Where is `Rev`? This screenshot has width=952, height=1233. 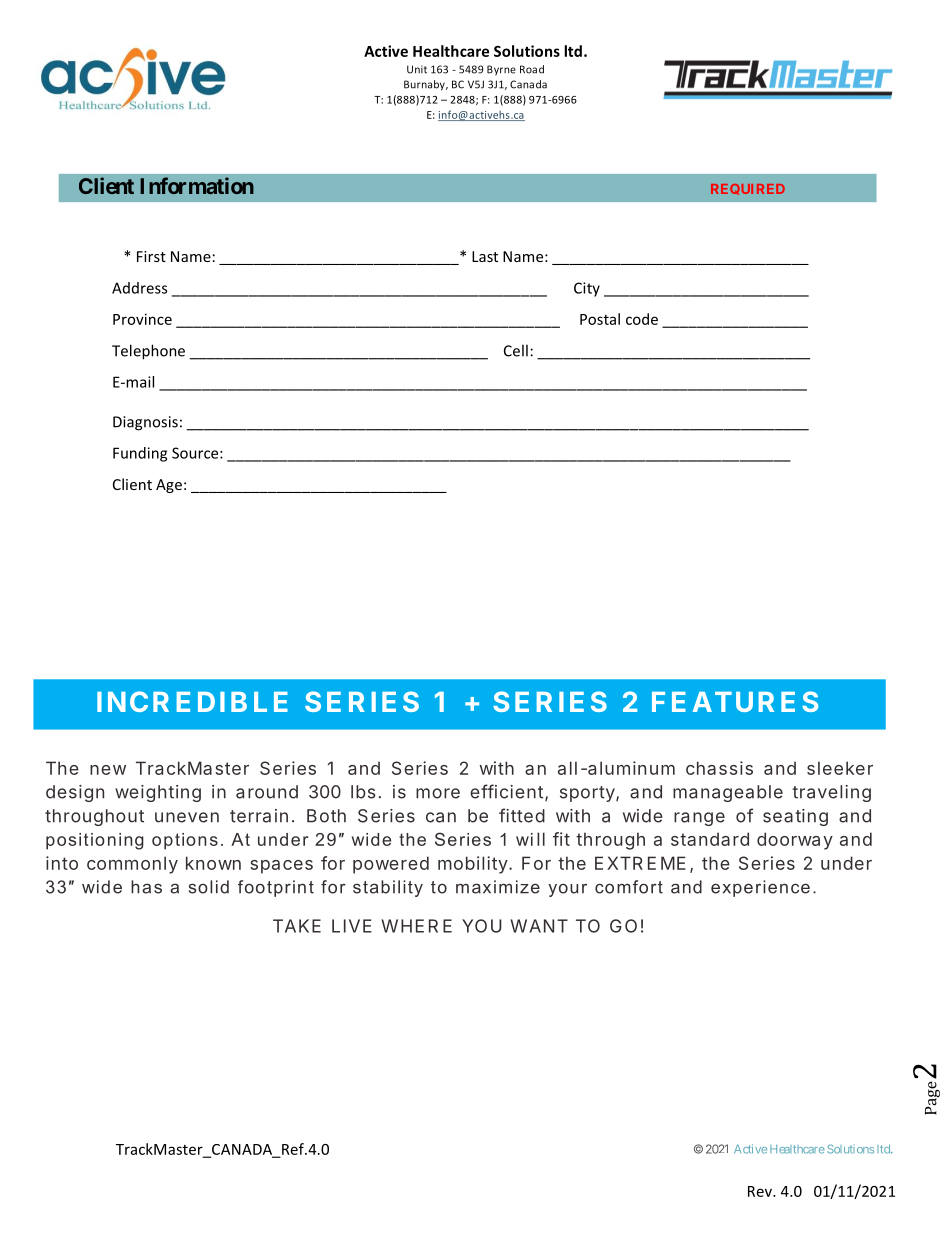 Rev is located at coordinates (761, 1191).
